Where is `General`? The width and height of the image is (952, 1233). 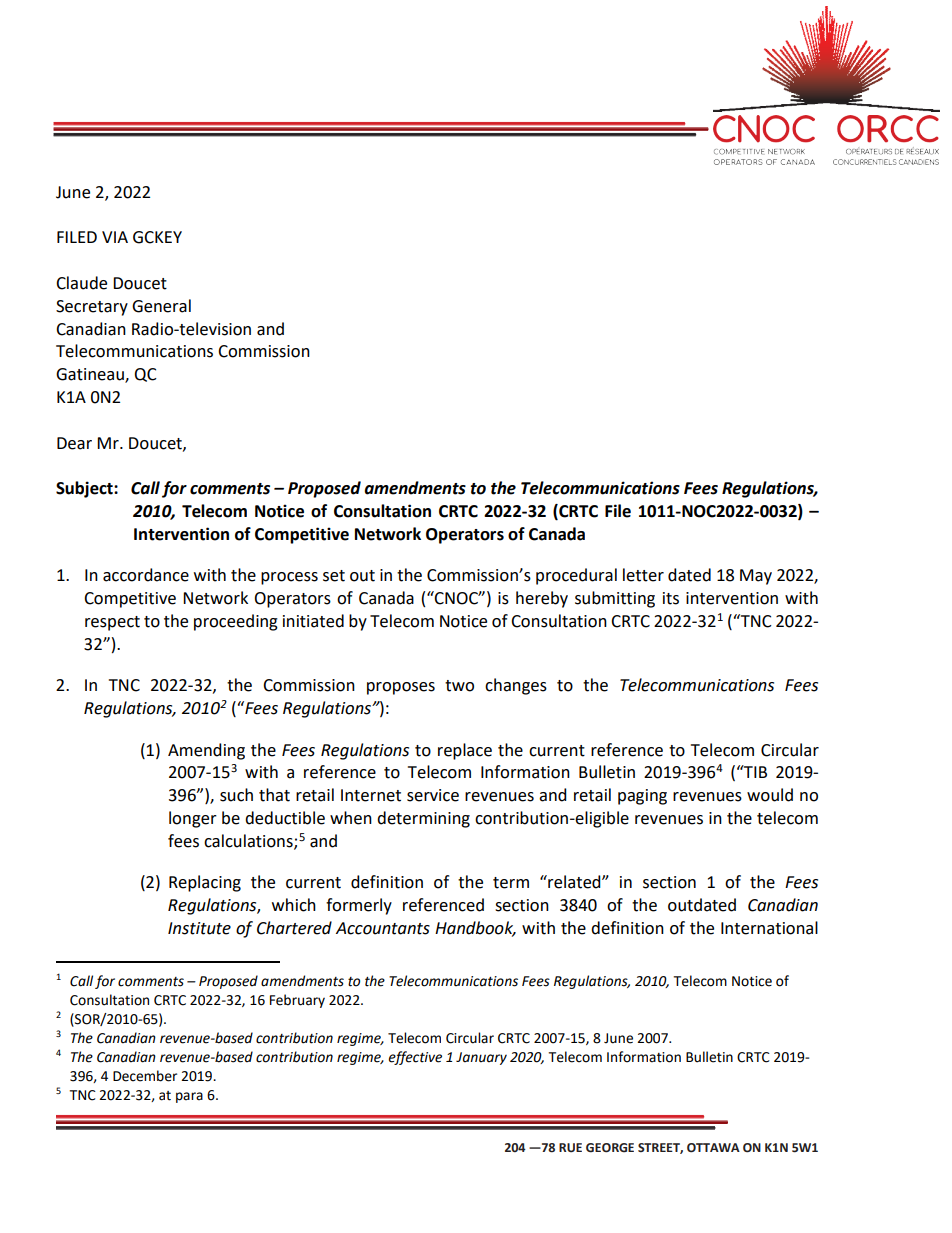 General is located at coordinates (161, 306).
